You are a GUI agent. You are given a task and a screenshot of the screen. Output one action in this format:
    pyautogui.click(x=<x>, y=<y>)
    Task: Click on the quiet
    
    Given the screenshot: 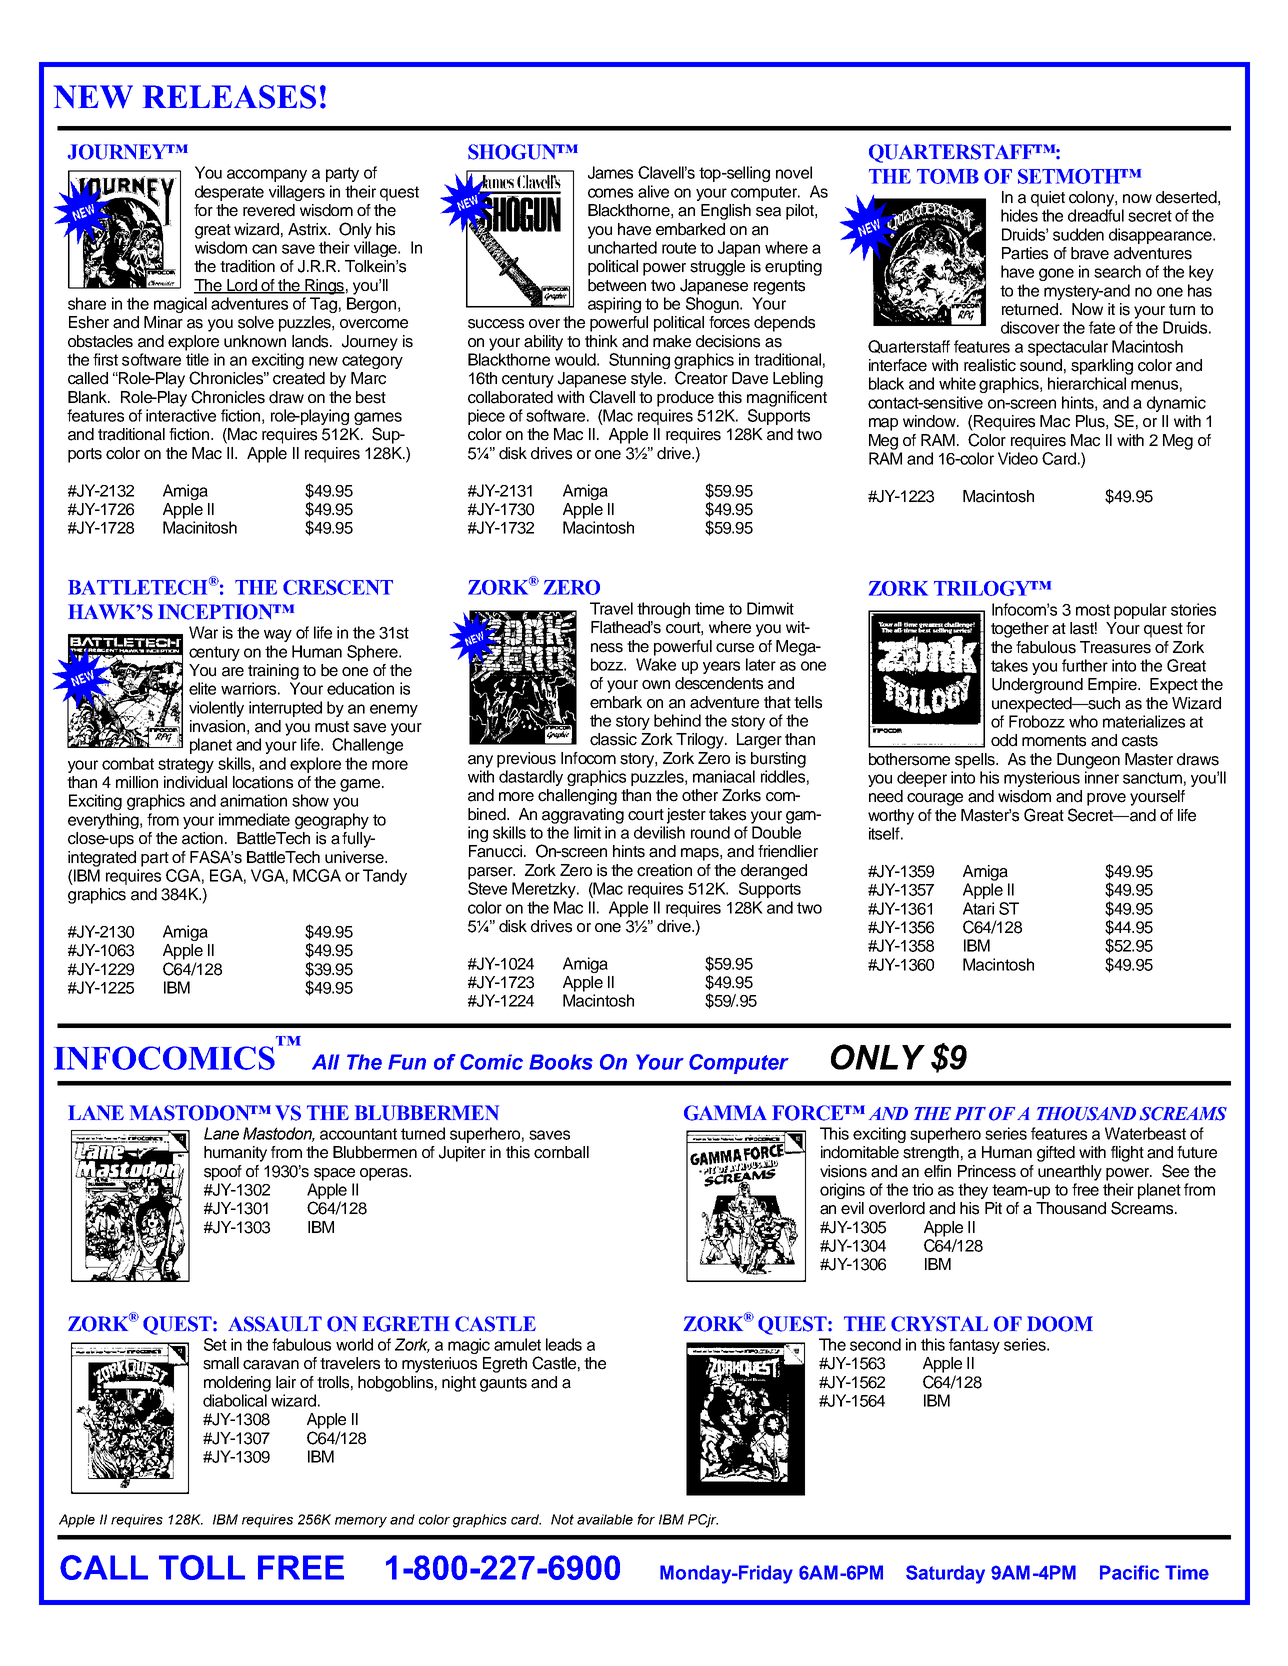 What is the action you would take?
    pyautogui.click(x=1048, y=199)
